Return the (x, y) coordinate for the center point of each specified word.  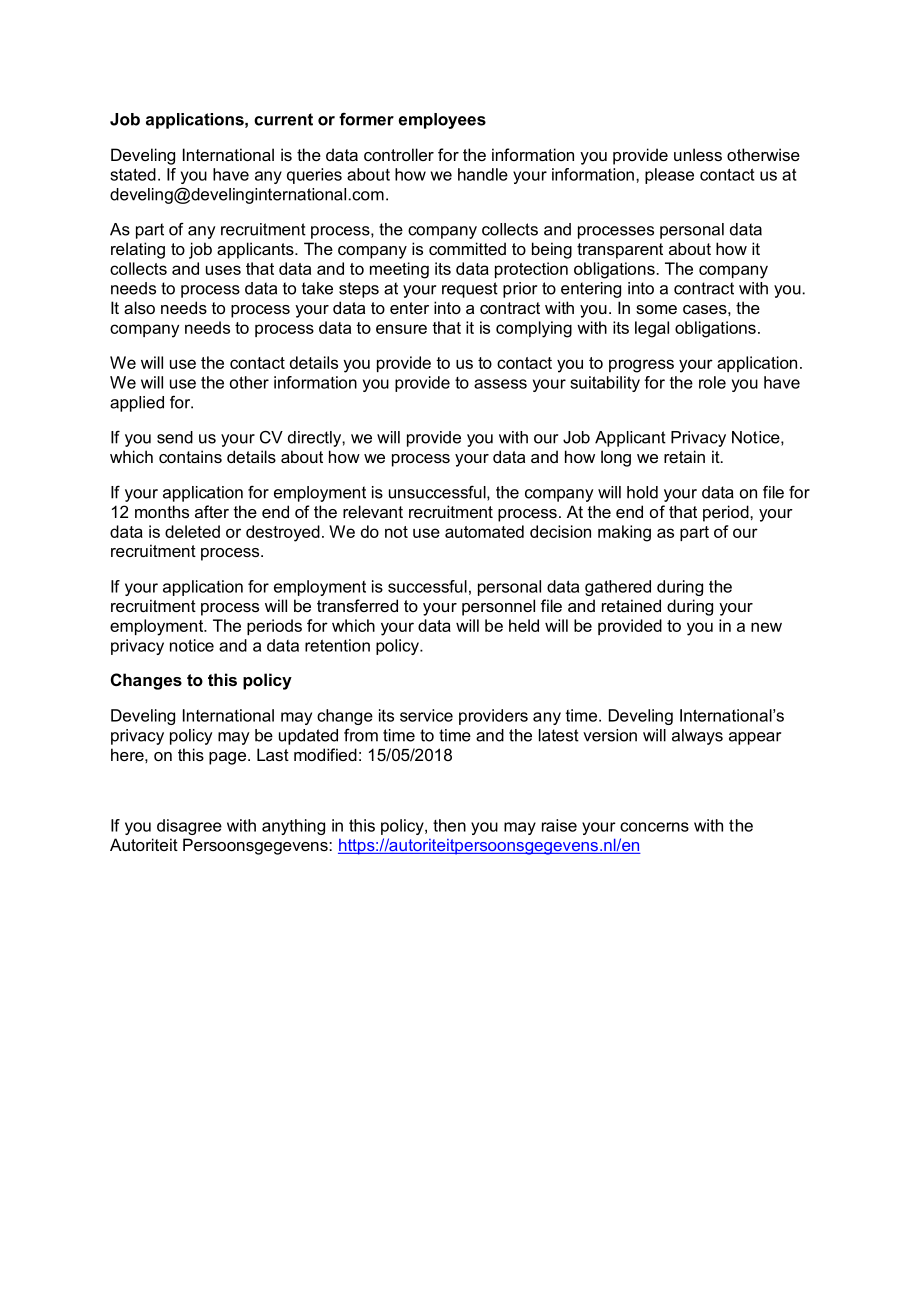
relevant (373, 511)
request (470, 290)
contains (190, 456)
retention (337, 645)
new (766, 627)
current (283, 119)
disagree (189, 827)
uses (223, 270)
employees (442, 121)
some (656, 309)
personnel (498, 607)
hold (642, 492)
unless (698, 154)
